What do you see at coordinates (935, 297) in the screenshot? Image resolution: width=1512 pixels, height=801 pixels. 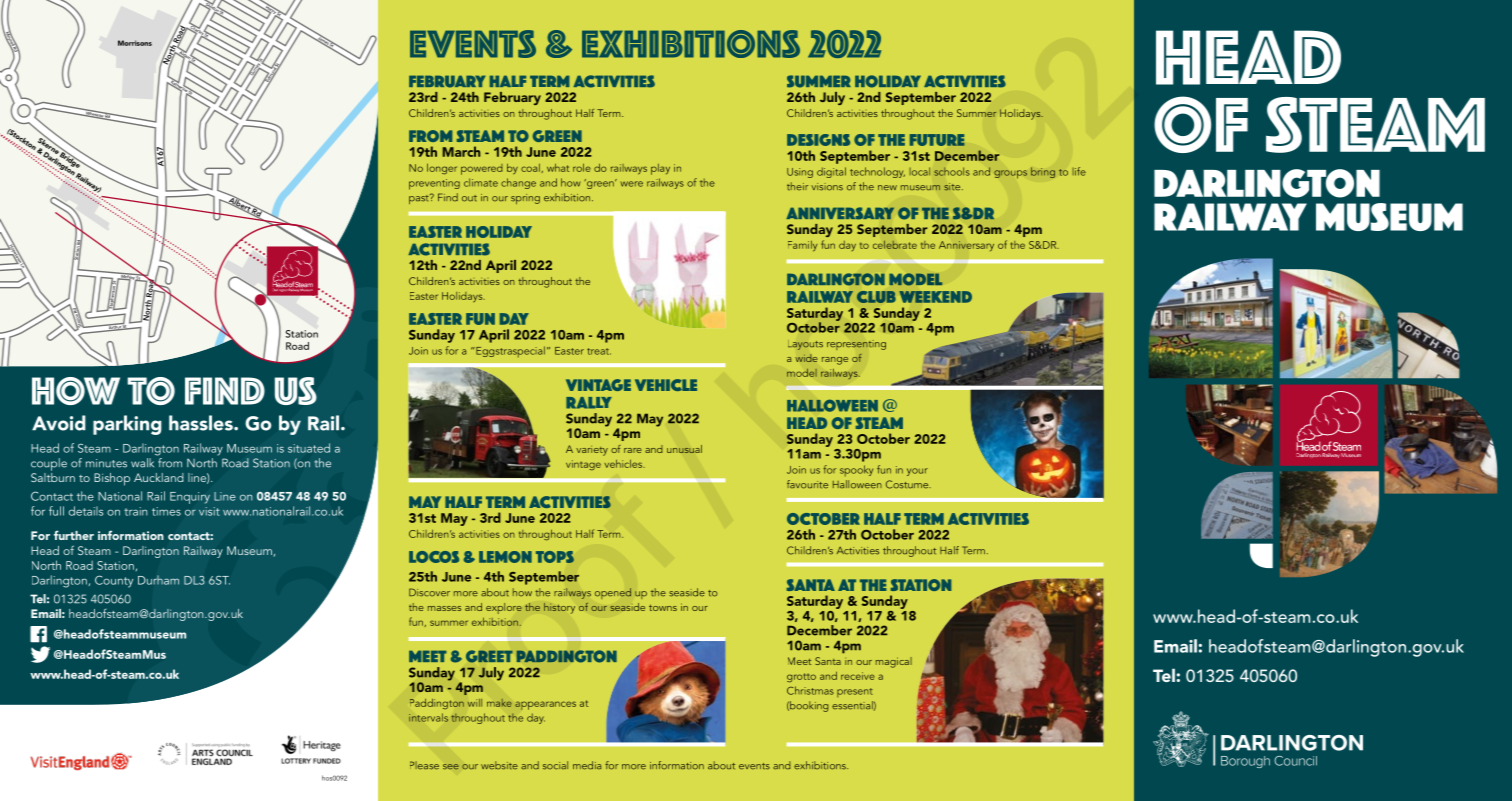 I see `WEEKEND` at bounding box center [935, 297].
